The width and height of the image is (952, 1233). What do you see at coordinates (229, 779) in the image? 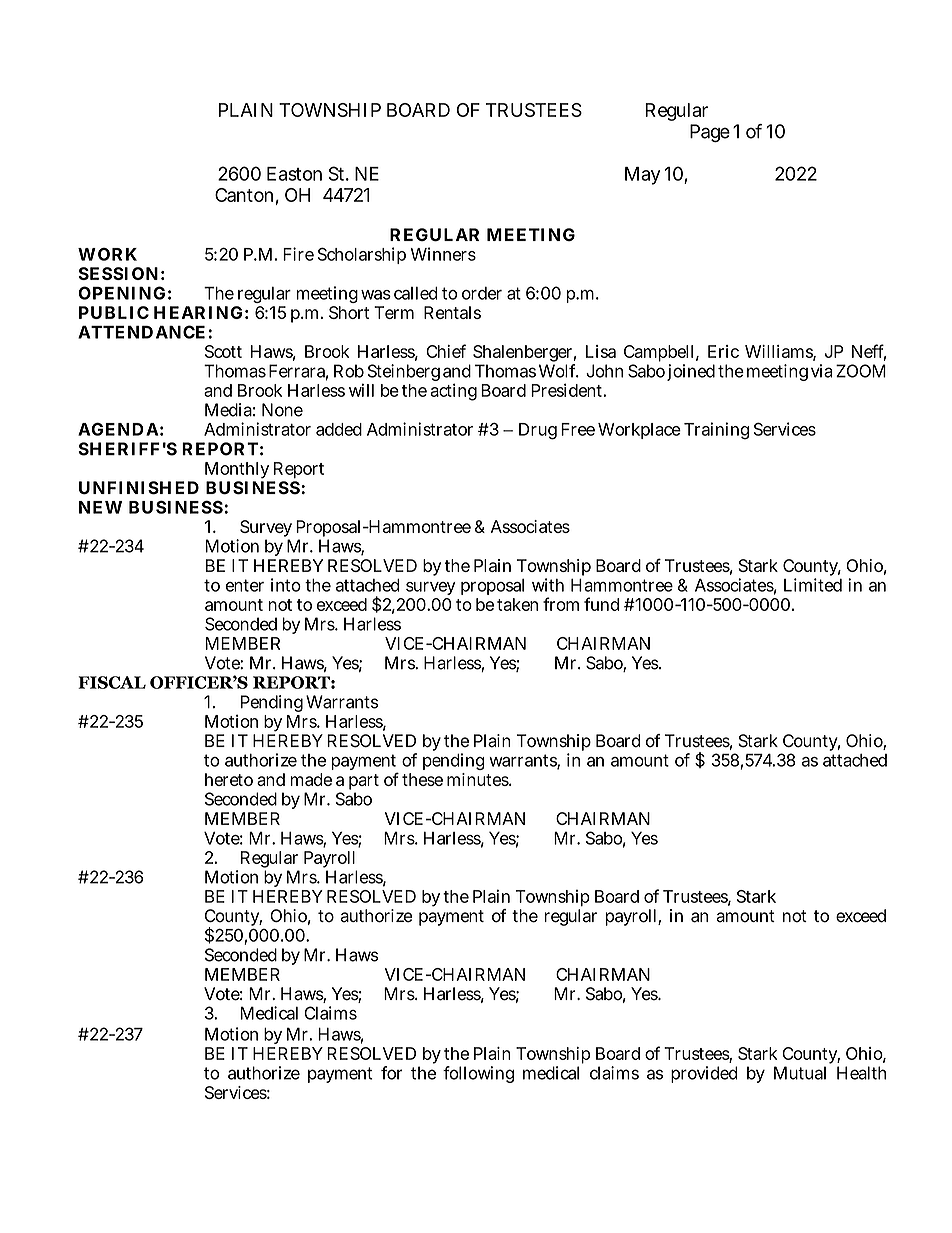
I see `hereto` at bounding box center [229, 779].
